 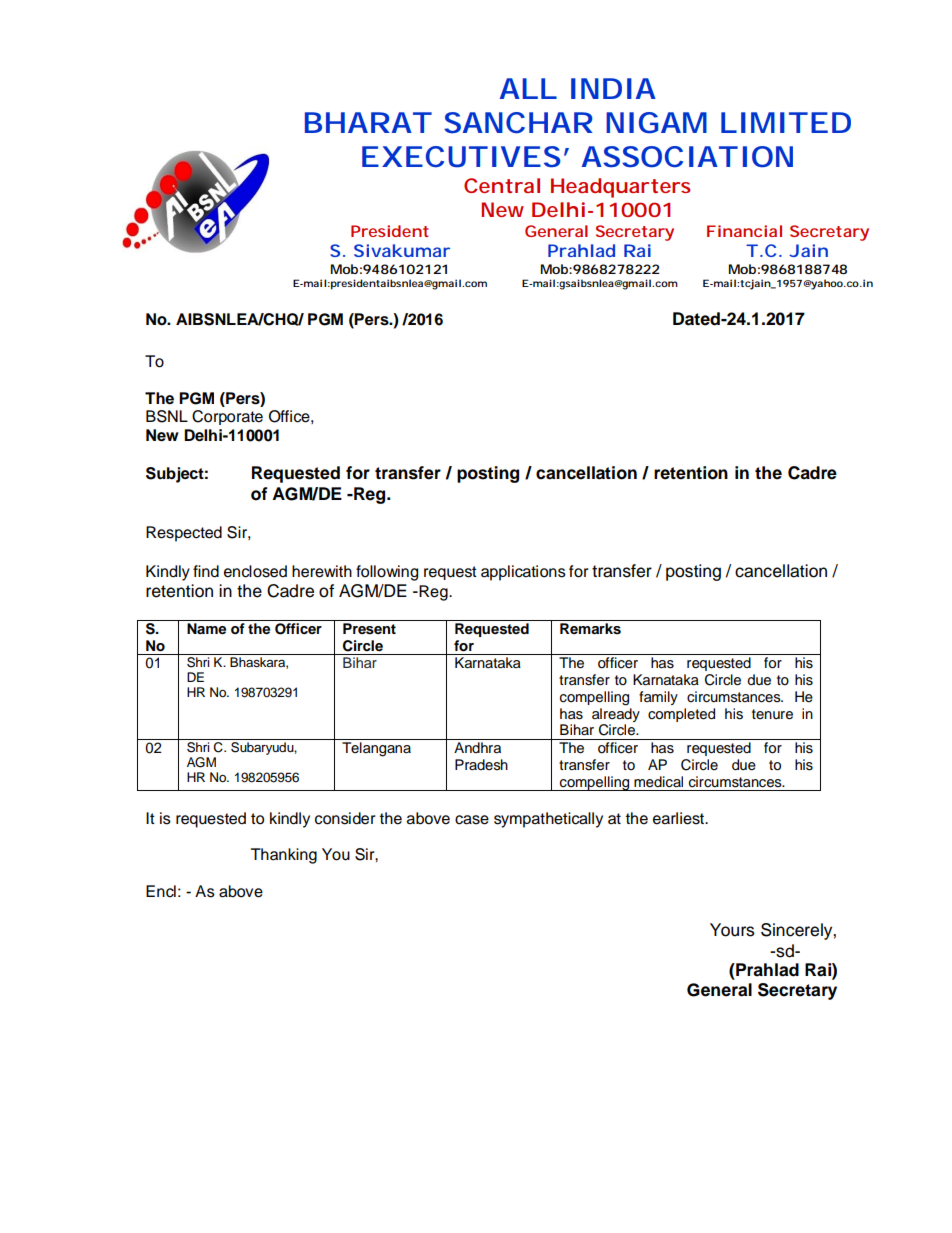 I want to click on family, so click(x=658, y=698).
